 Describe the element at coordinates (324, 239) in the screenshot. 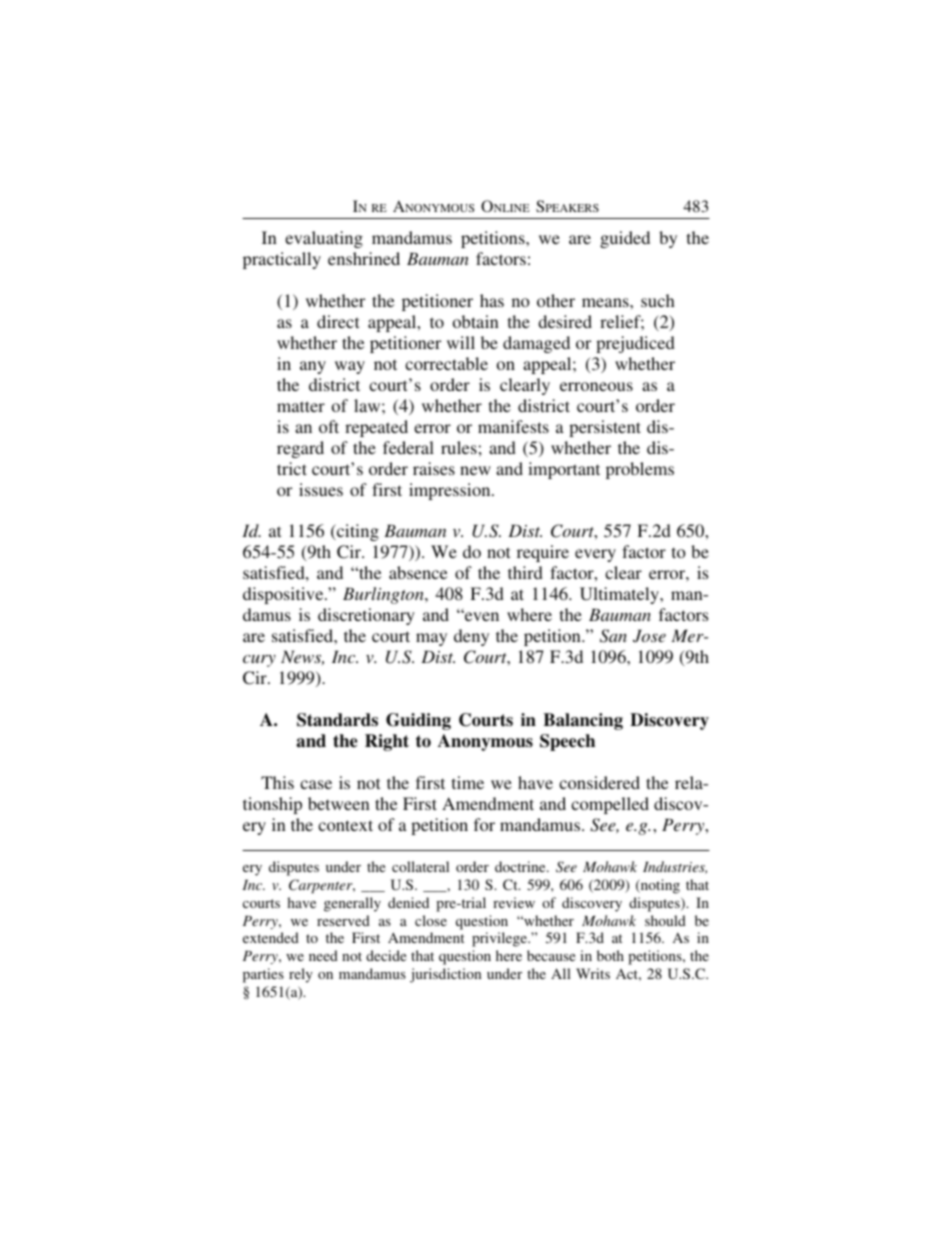

I see `evaluating` at that location.
